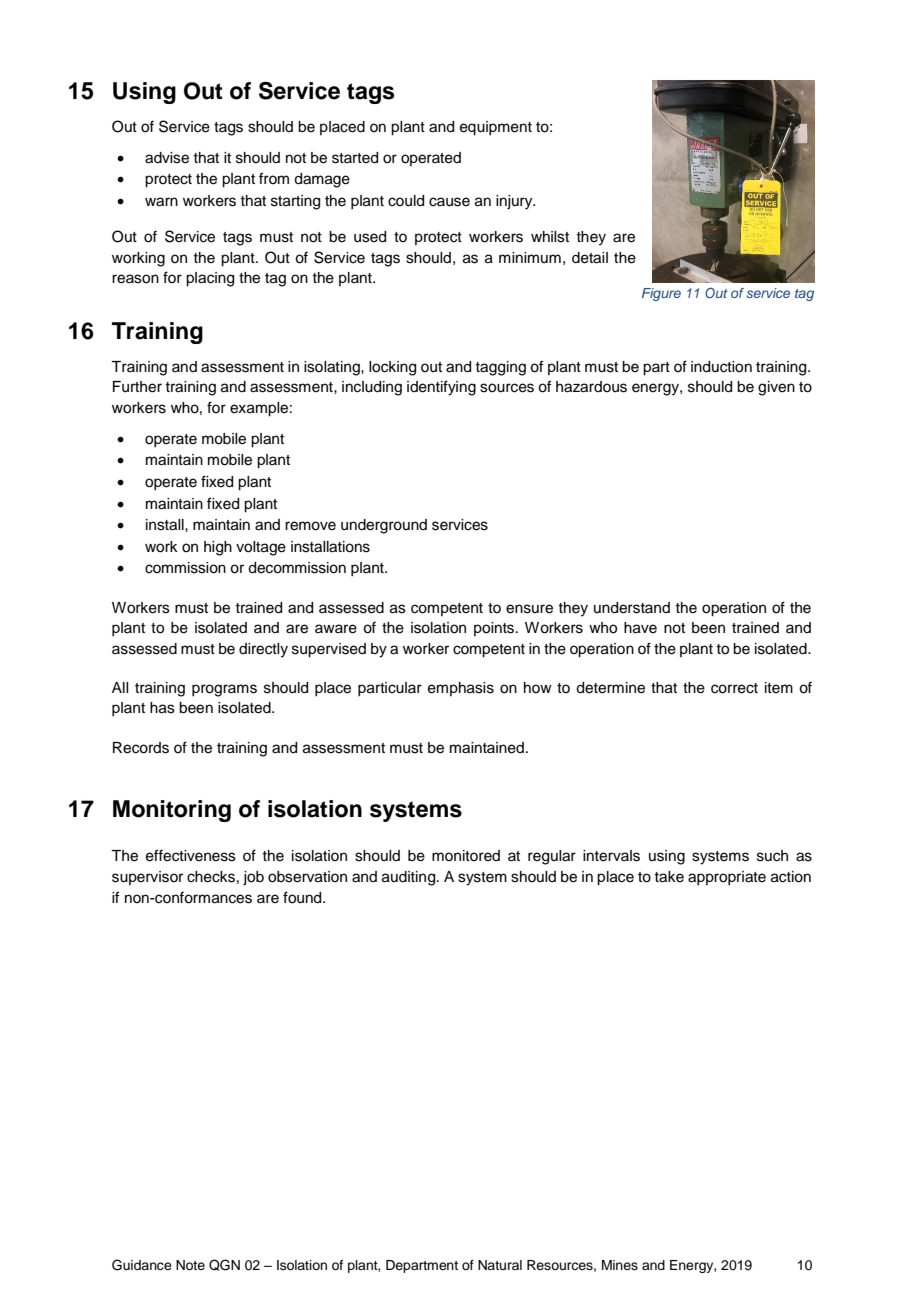 The image size is (924, 1308). Describe the element at coordinates (727, 878) in the page. I see `appropriate` at that location.
